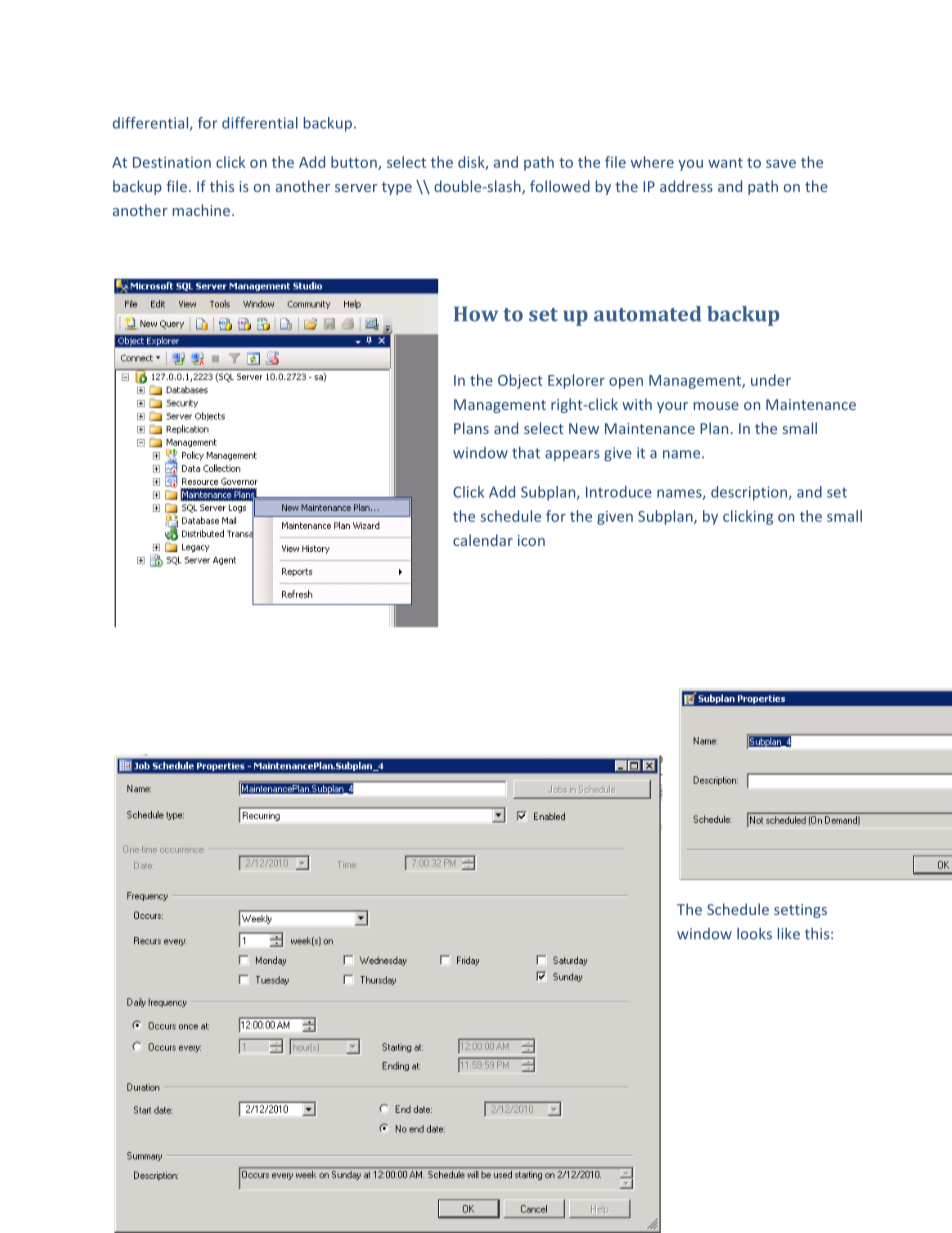  I want to click on want, so click(725, 163).
